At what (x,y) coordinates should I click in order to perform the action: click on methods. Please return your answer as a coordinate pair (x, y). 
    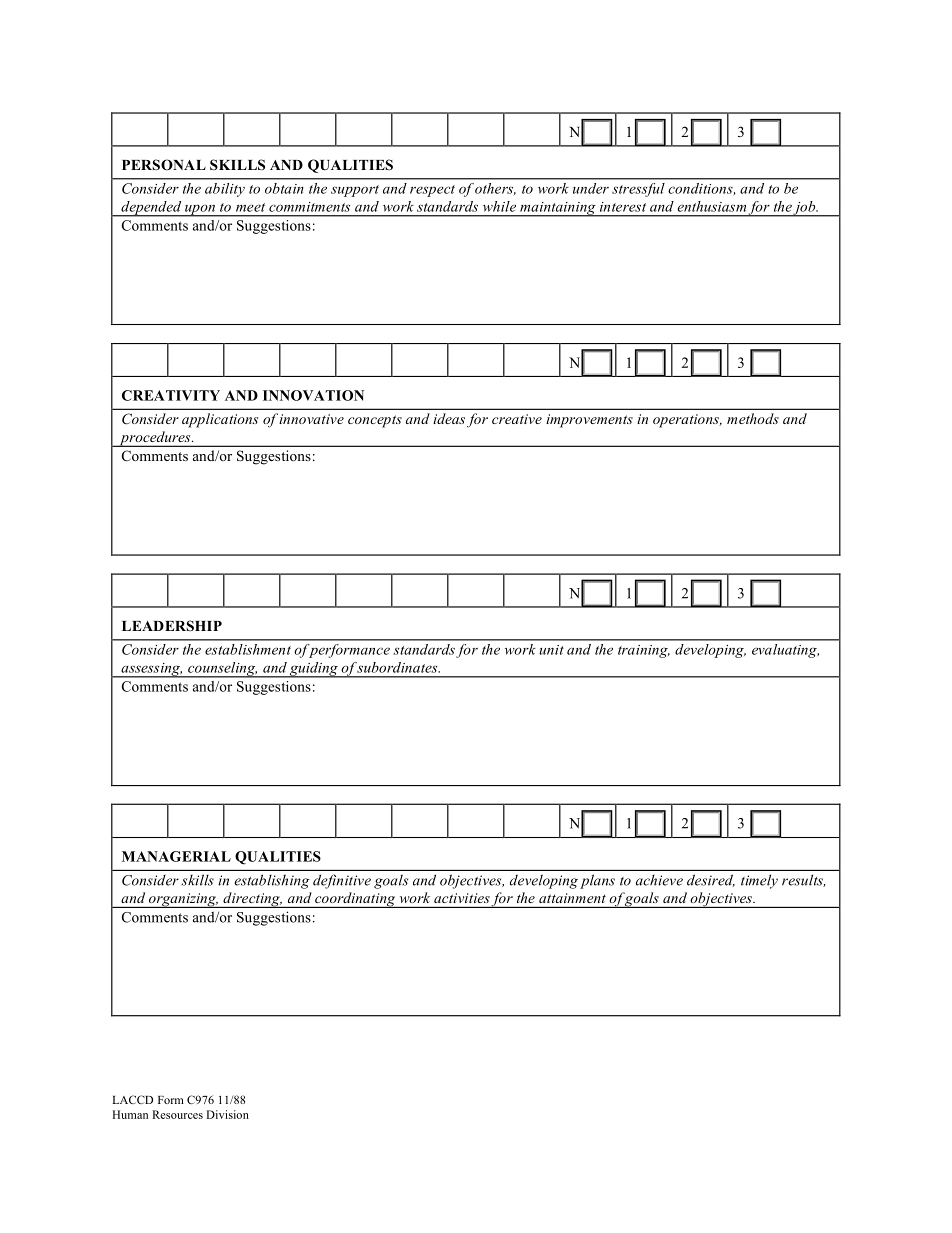
    Looking at the image, I should click on (753, 418).
